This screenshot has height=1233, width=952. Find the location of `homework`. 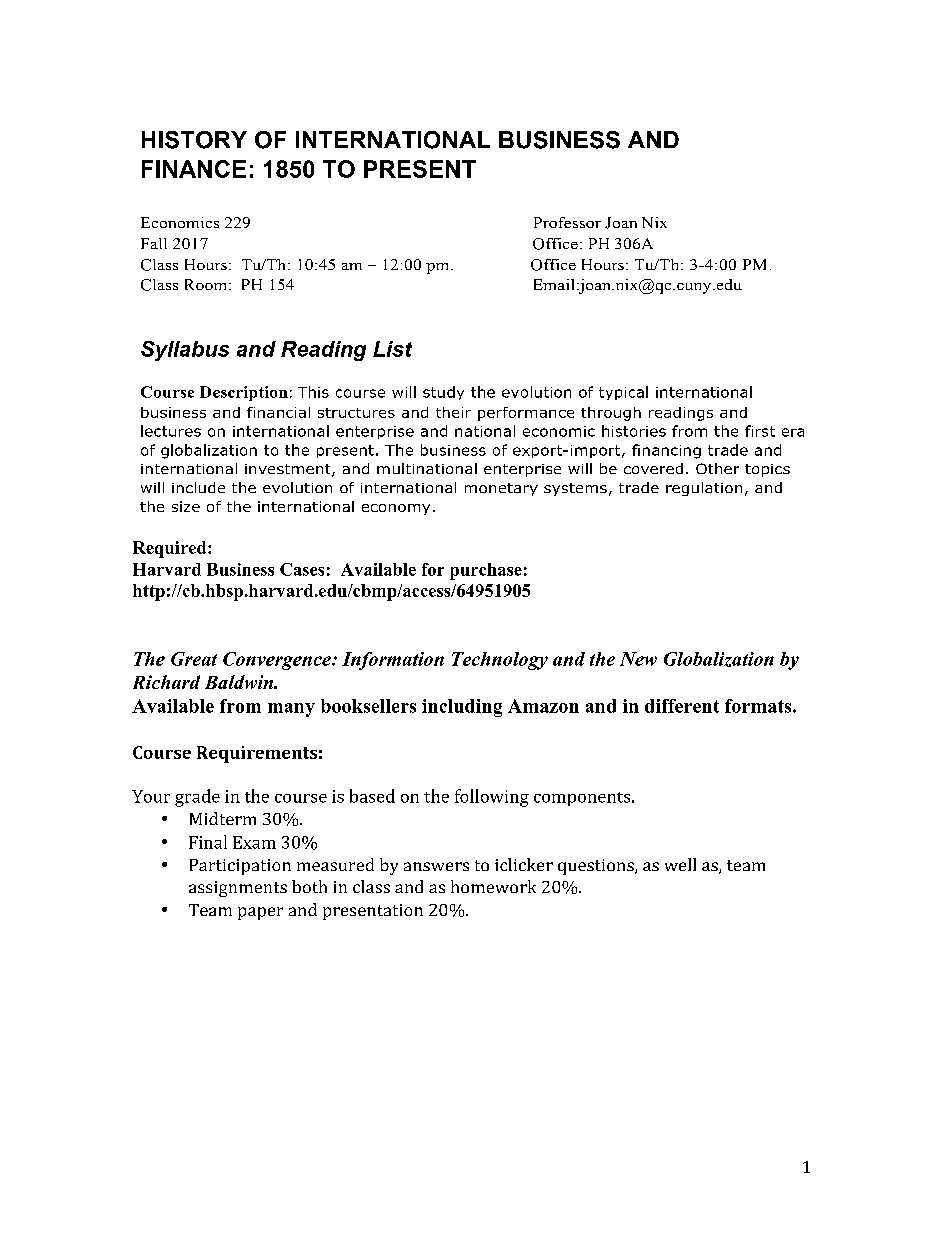

homework is located at coordinates (493, 886).
